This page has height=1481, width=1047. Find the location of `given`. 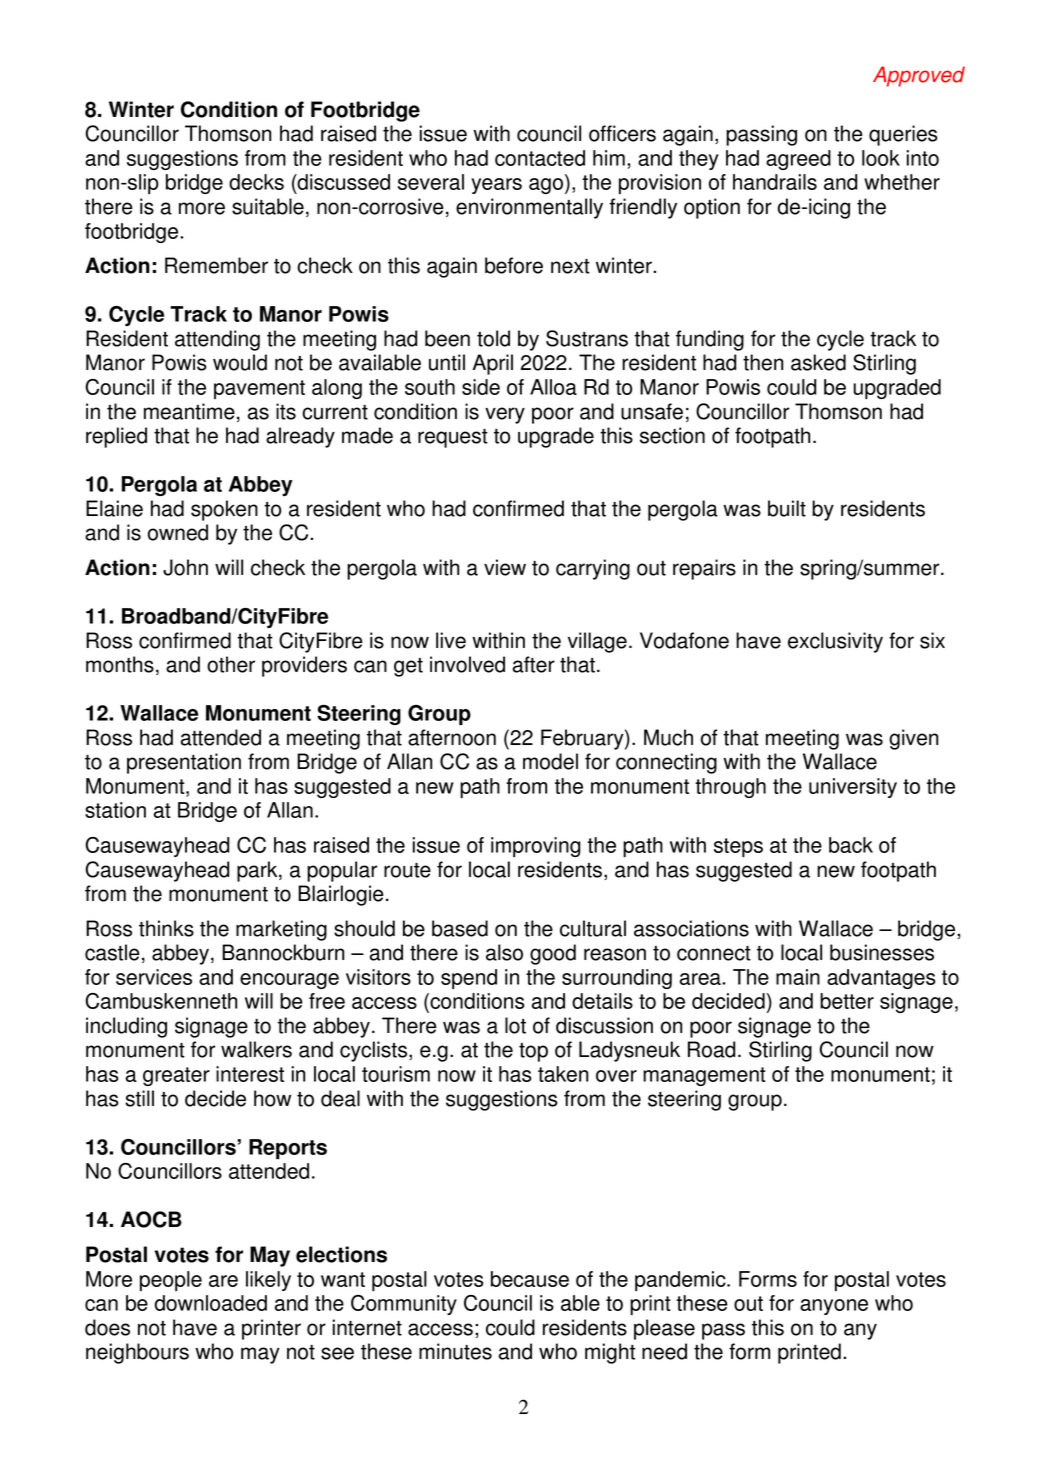

given is located at coordinates (913, 739).
